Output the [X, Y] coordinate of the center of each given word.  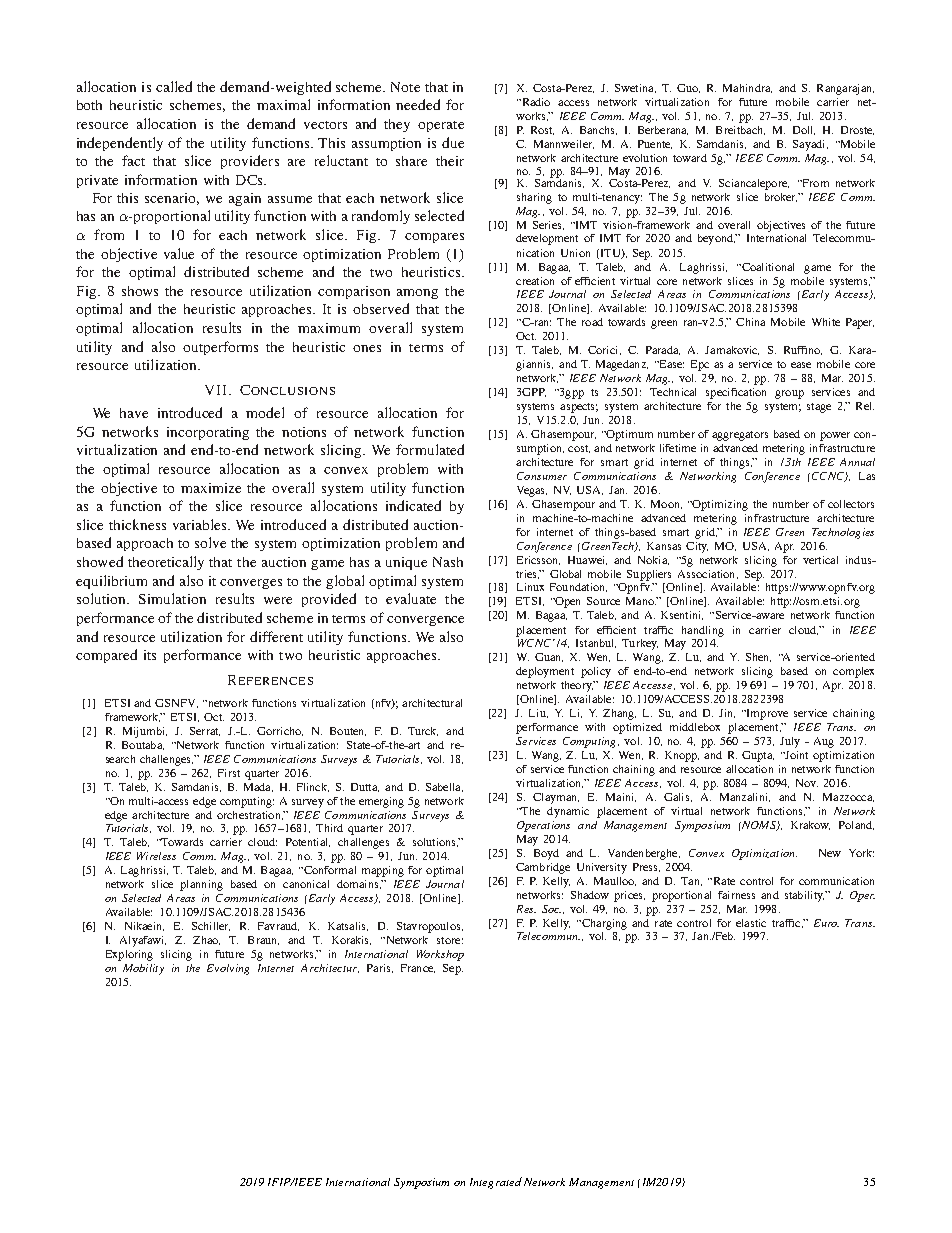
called [174, 86]
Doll [804, 130]
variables [201, 524]
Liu [538, 713]
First [229, 773]
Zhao [206, 940]
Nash [448, 562]
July [790, 742]
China [750, 322]
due [453, 142]
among [417, 294]
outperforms [220, 348]
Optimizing [719, 505]
